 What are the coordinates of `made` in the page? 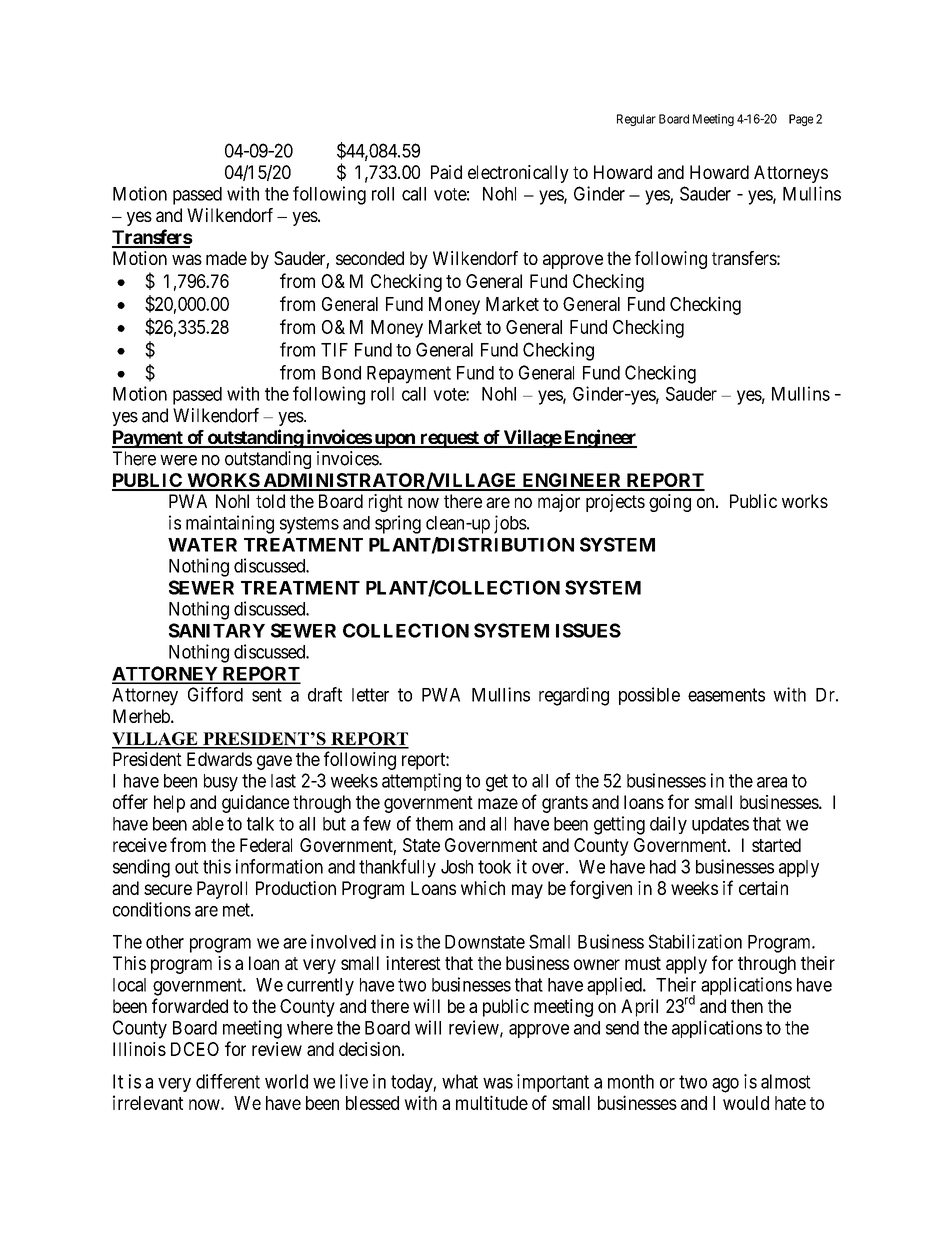 It's located at (226, 258).
